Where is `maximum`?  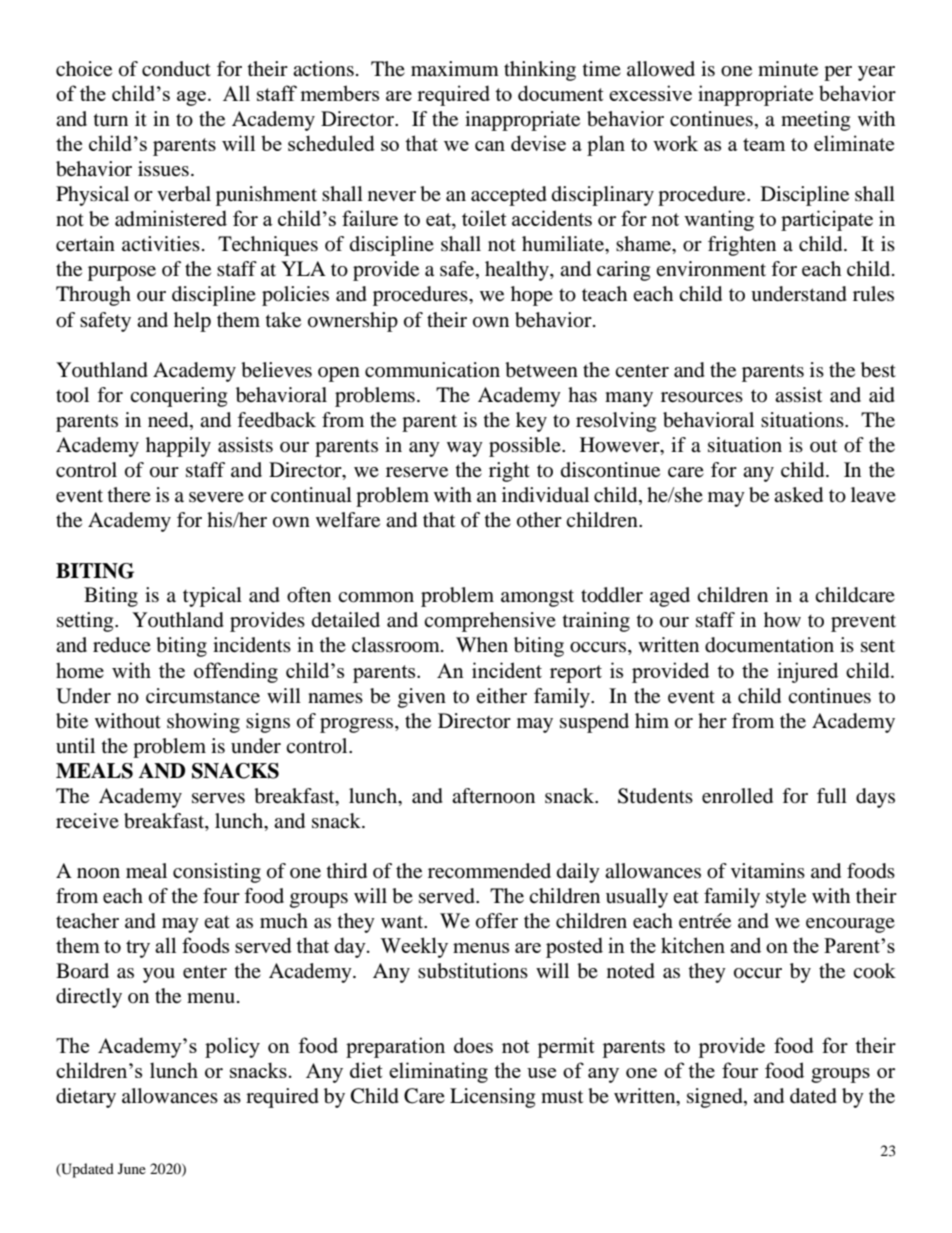 maximum is located at coordinates (455, 68).
